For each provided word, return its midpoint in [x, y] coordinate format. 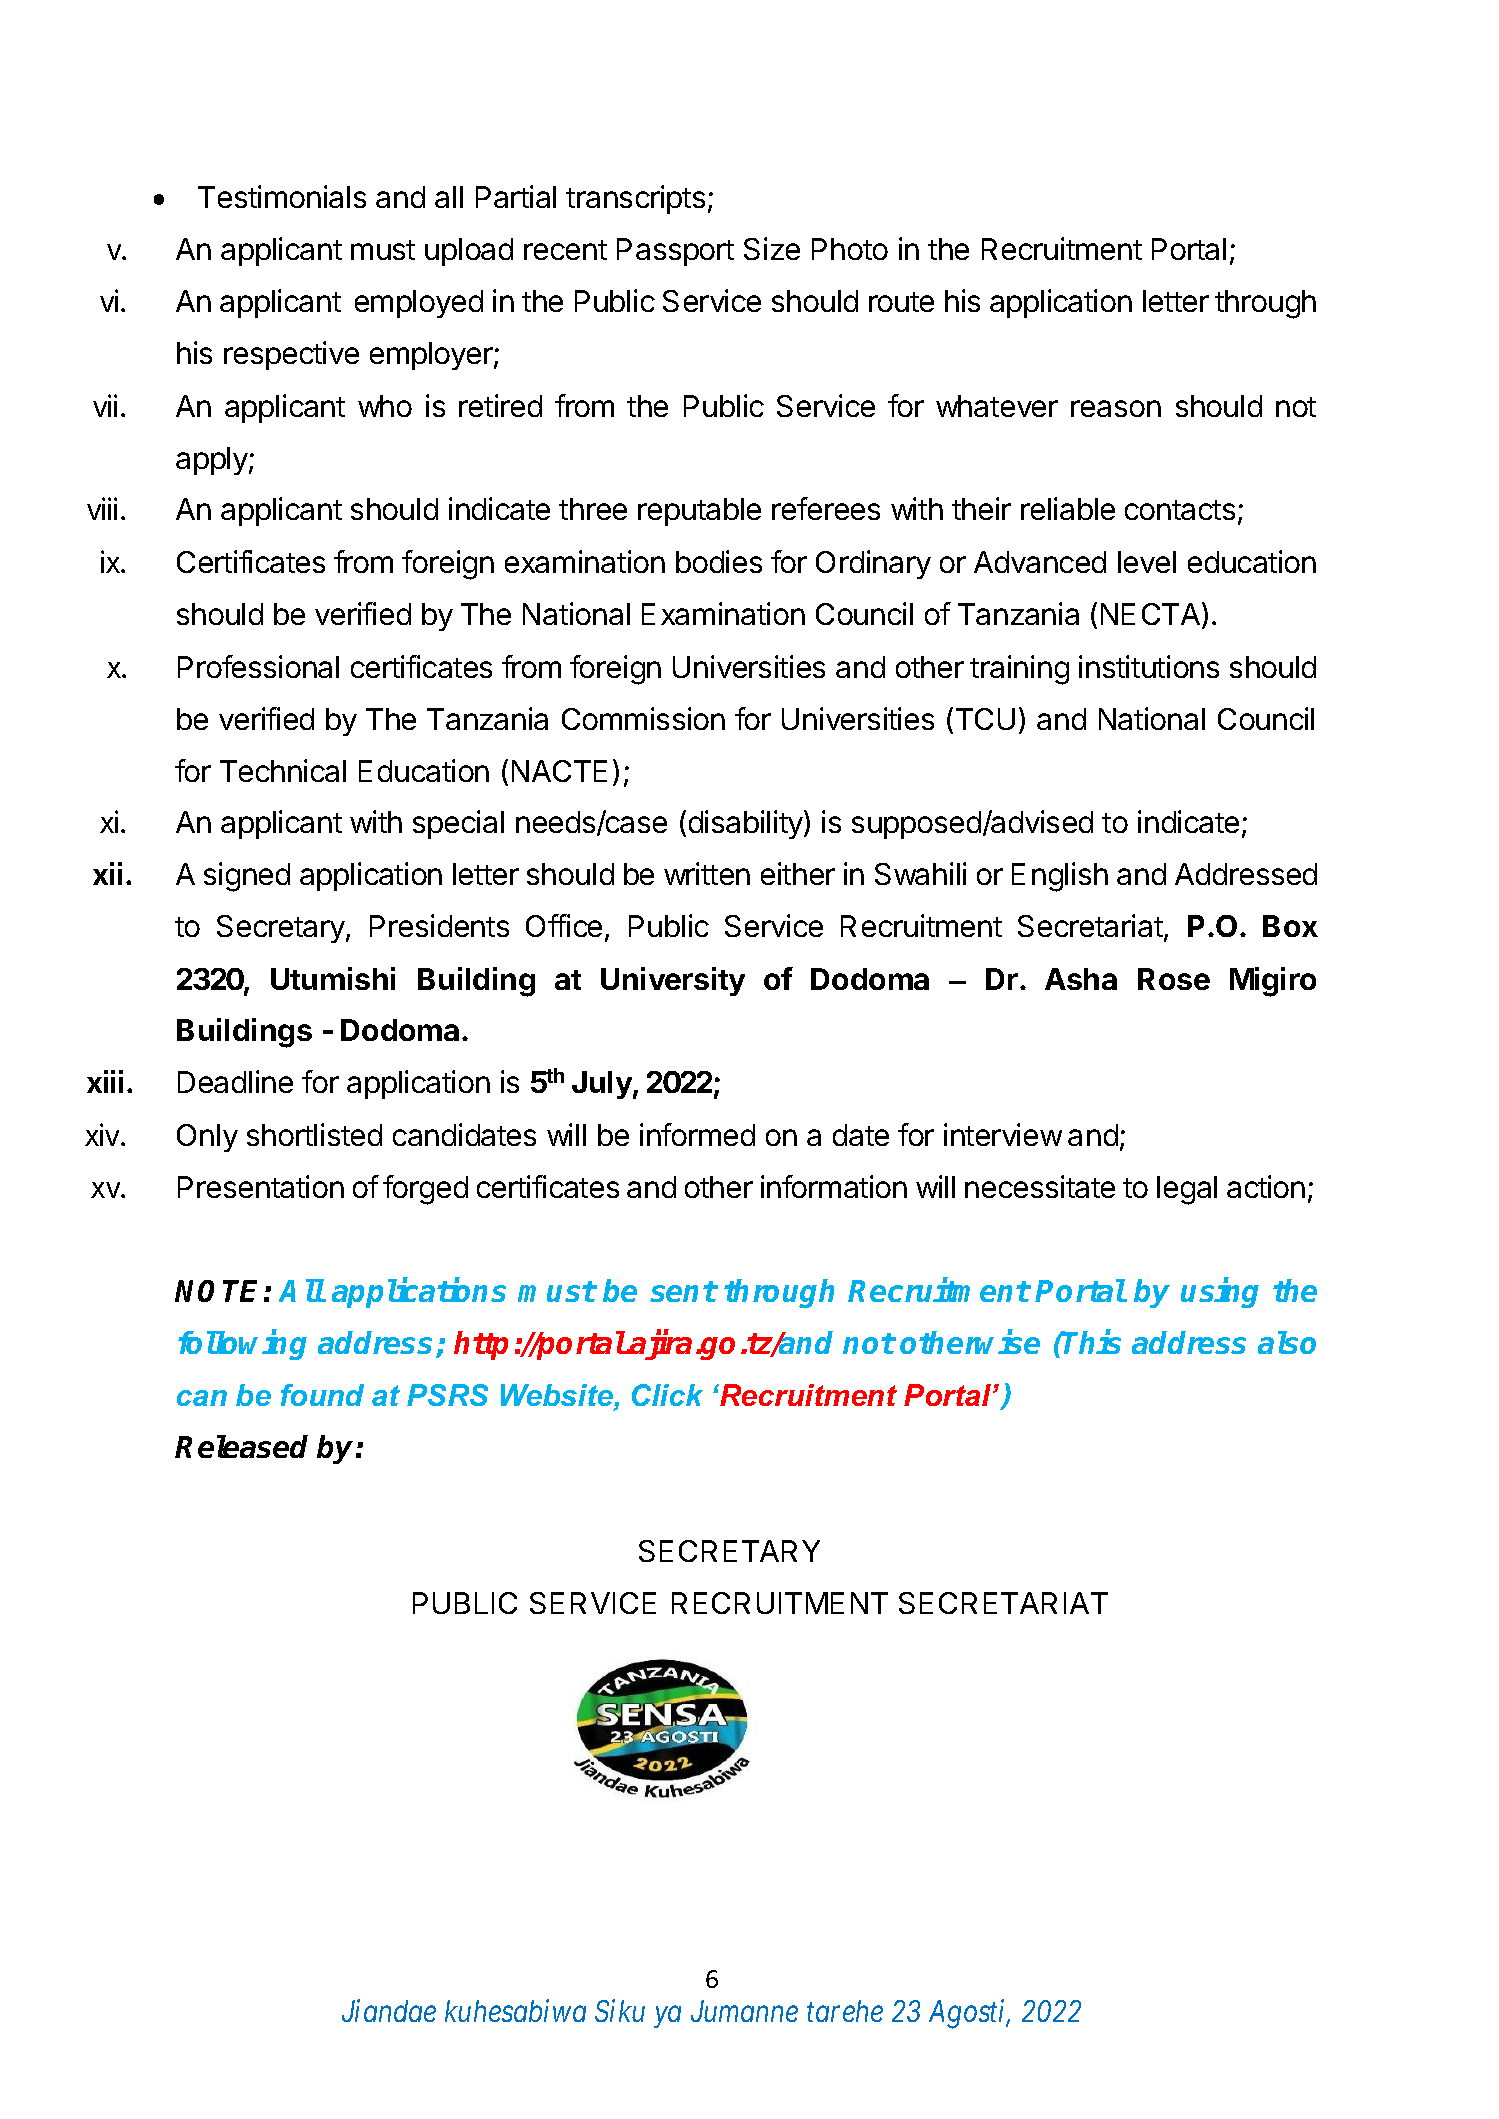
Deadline [235, 1081]
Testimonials [282, 196]
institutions [1149, 666]
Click [667, 1395]
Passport [675, 252]
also [1287, 1342]
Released [241, 1446]
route [901, 302]
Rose [1174, 979]
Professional [258, 666]
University [673, 981]
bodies [719, 561]
